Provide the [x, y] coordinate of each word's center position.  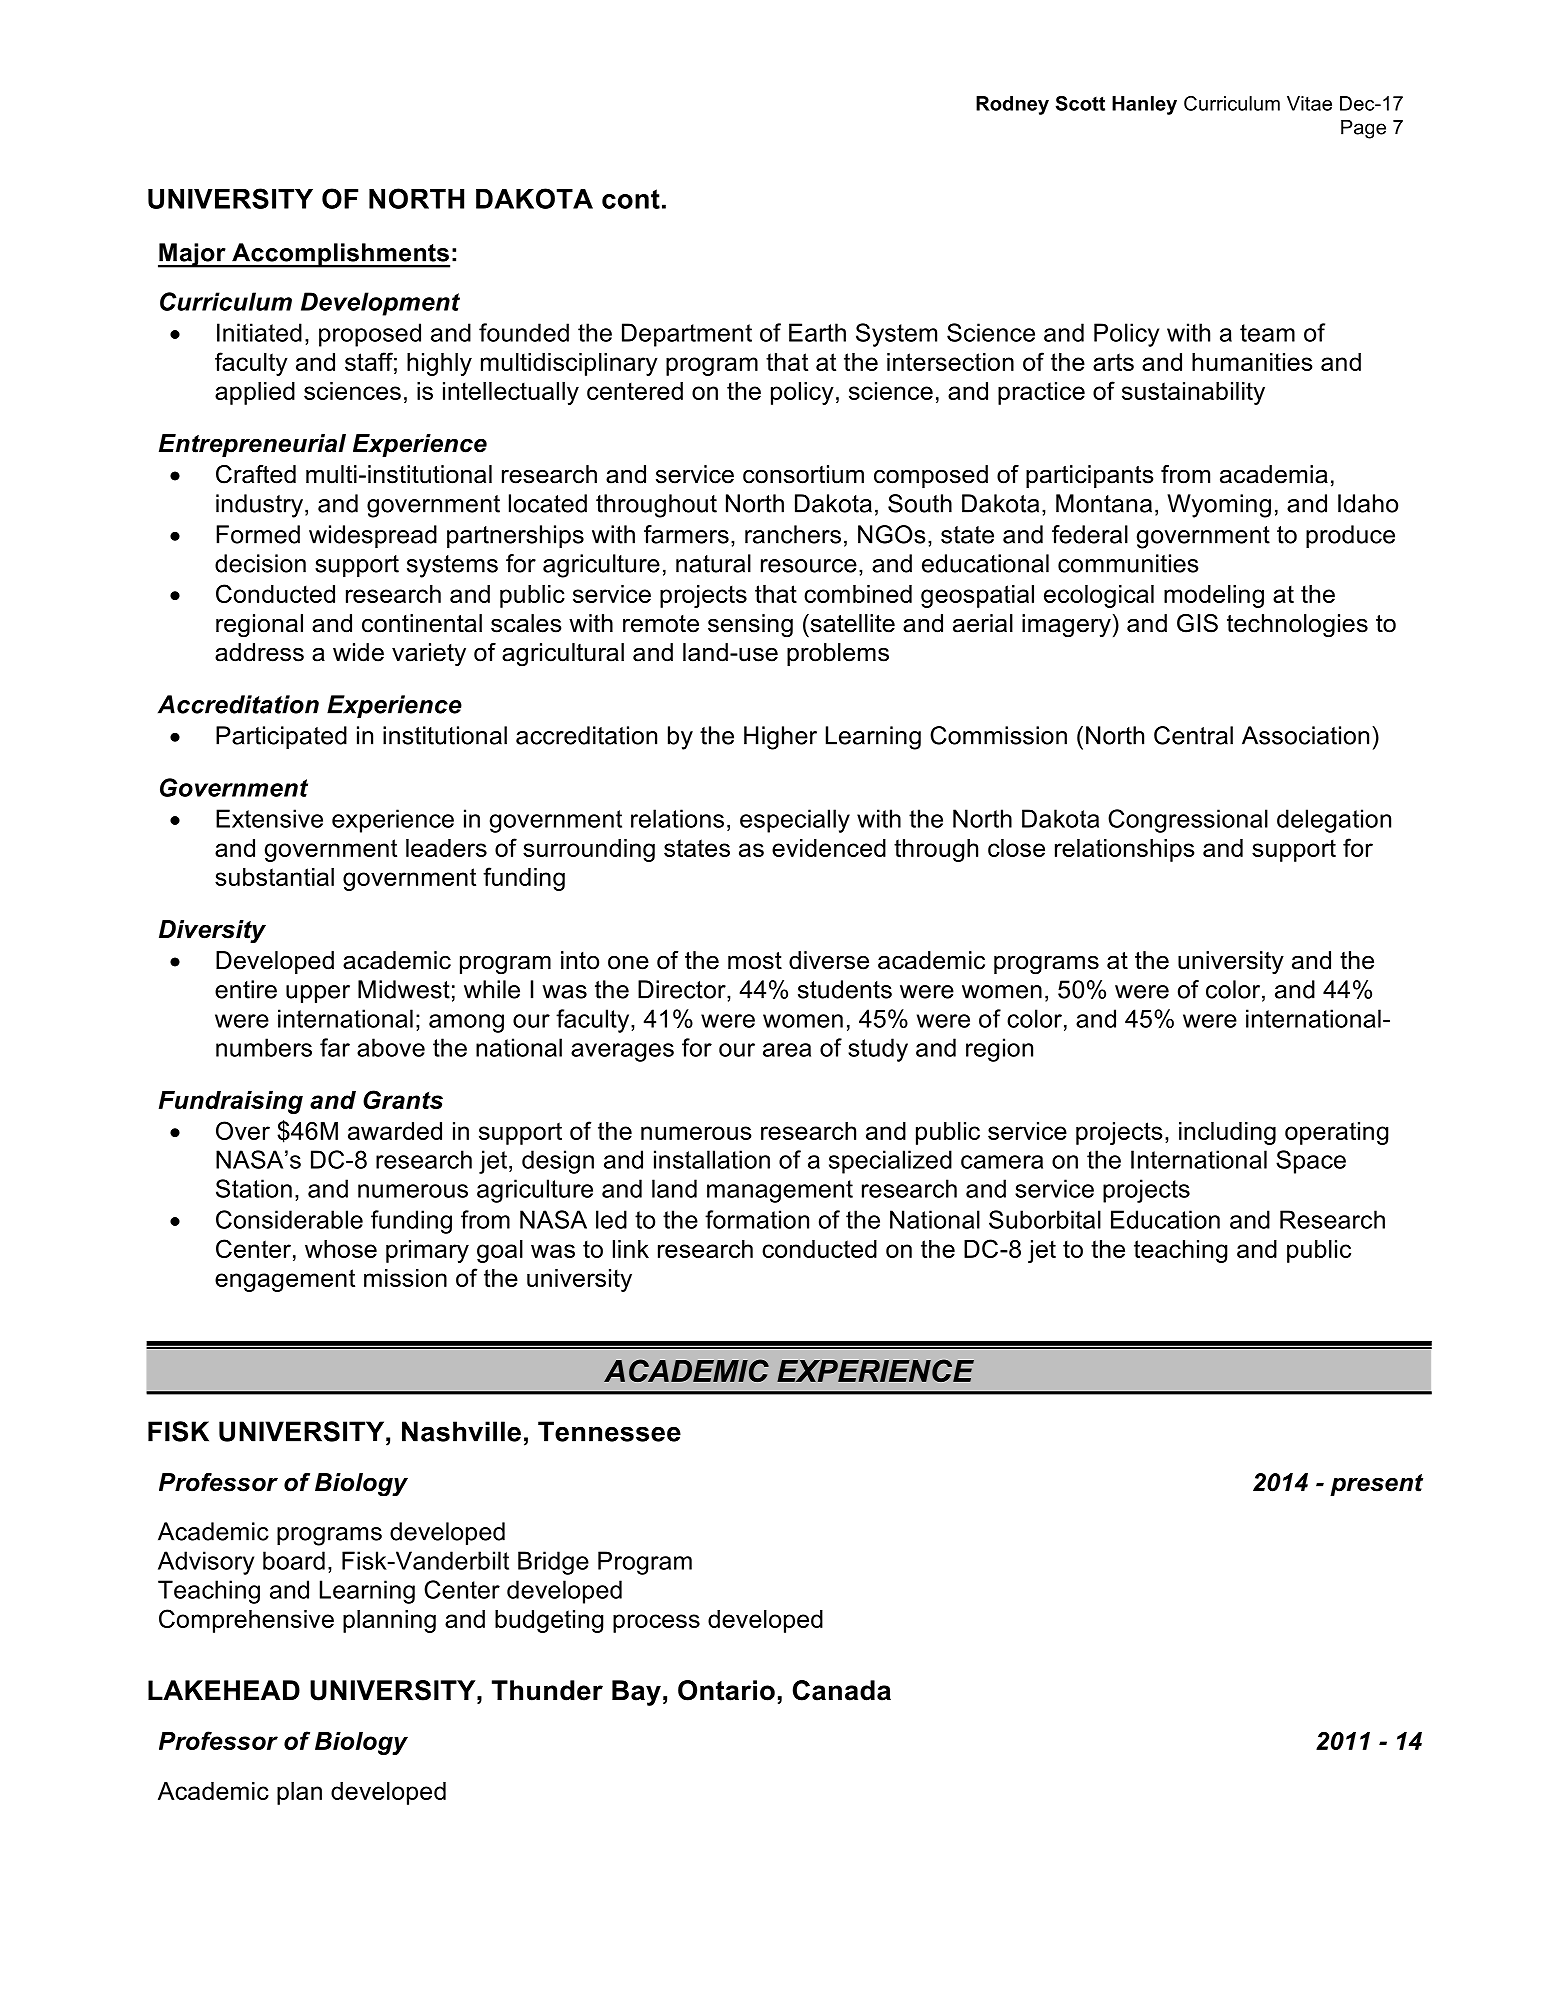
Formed [258, 534]
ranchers [793, 534]
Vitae [1309, 103]
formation [757, 1219]
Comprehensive [246, 1621]
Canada [842, 1690]
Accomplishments [340, 255]
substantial [274, 877]
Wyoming [1219, 506]
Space [1311, 1162]
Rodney [1012, 105]
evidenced [829, 848]
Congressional [1188, 821]
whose [341, 1249]
